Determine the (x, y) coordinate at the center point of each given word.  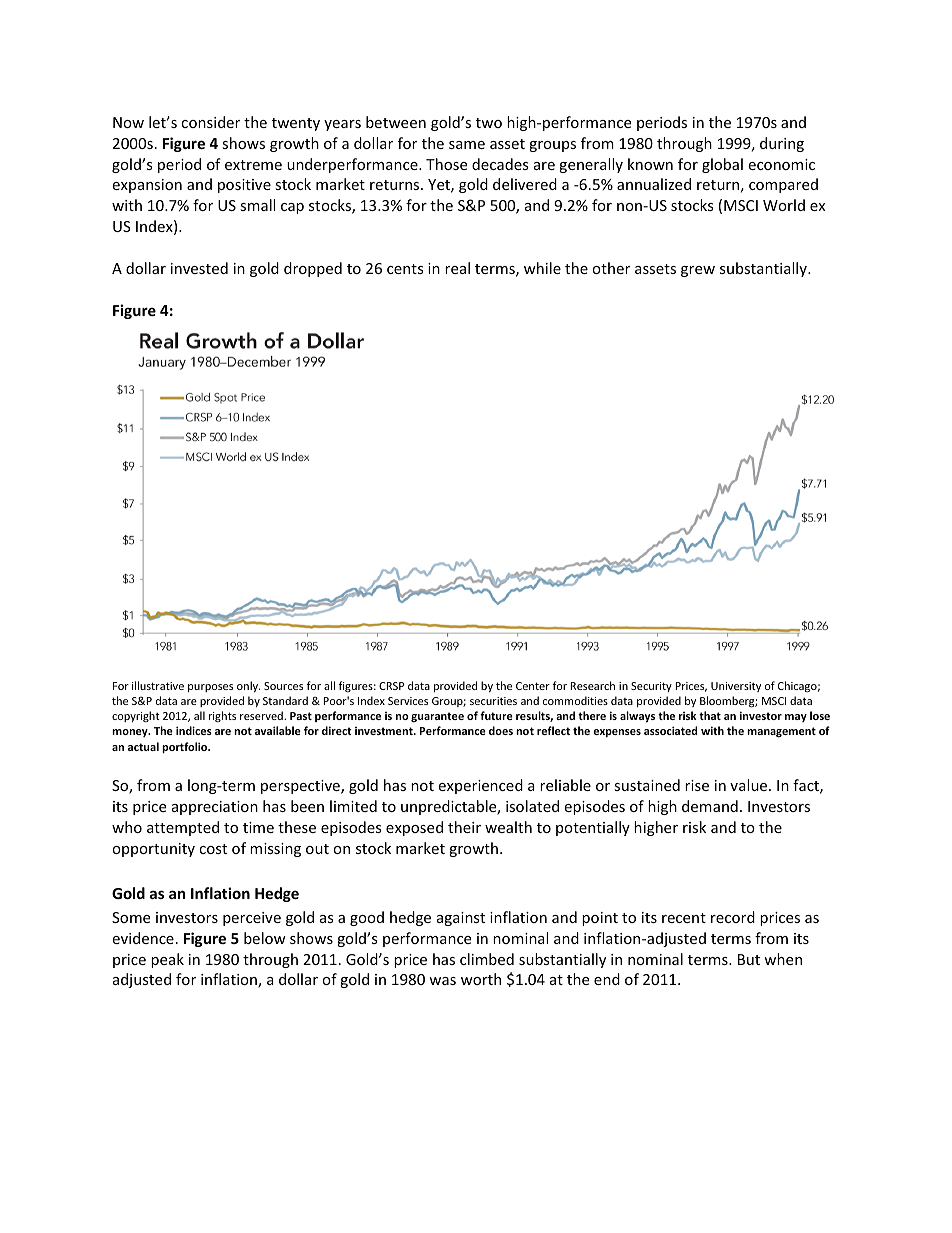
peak (167, 960)
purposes (210, 688)
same (467, 145)
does (501, 730)
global (722, 165)
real (457, 268)
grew (698, 271)
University (736, 687)
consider (210, 122)
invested (199, 268)
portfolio (186, 748)
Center (533, 686)
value (750, 785)
